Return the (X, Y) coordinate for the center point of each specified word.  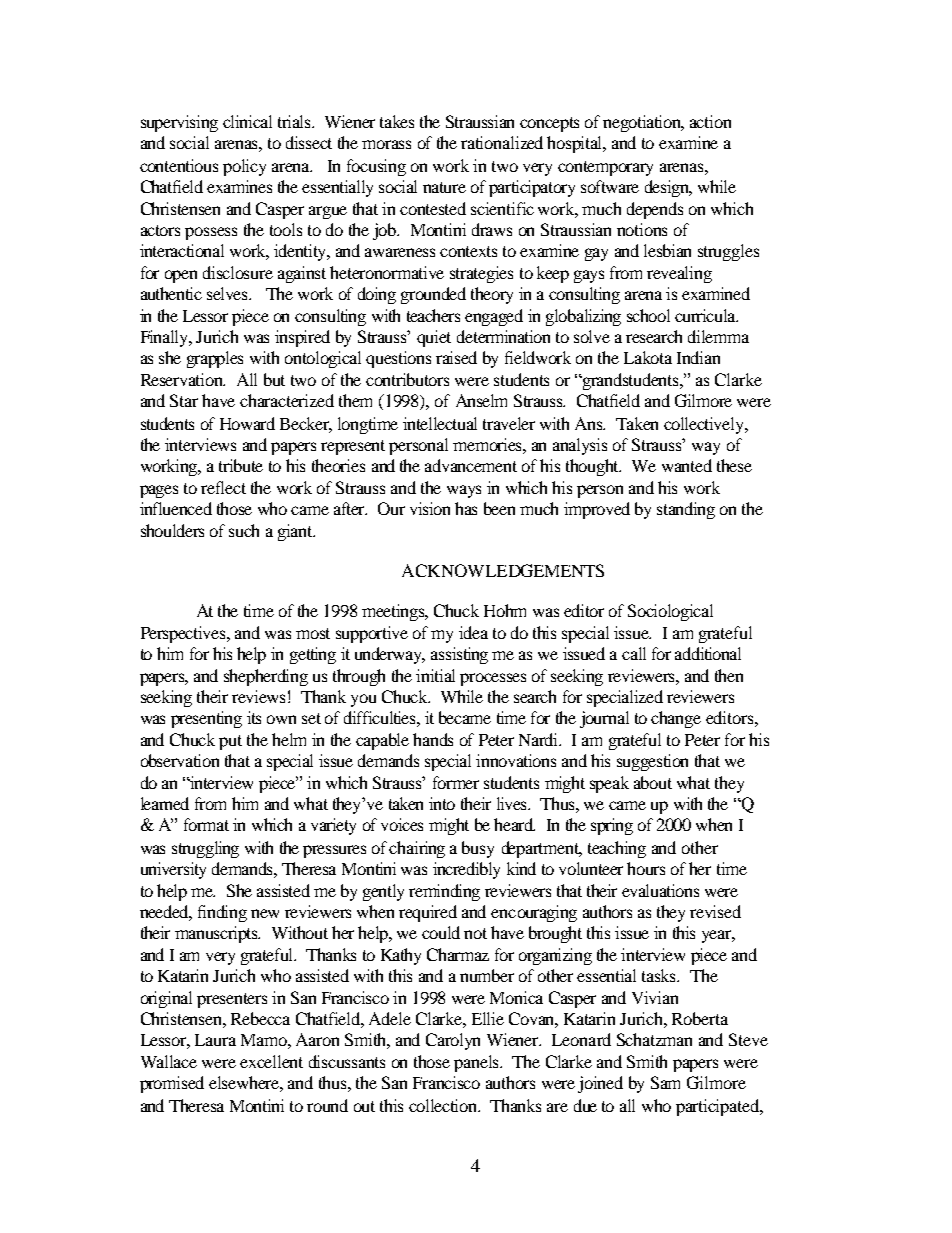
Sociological (670, 612)
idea (473, 632)
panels (478, 1063)
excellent (271, 1061)
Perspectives (185, 634)
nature (444, 187)
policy (244, 167)
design (668, 188)
